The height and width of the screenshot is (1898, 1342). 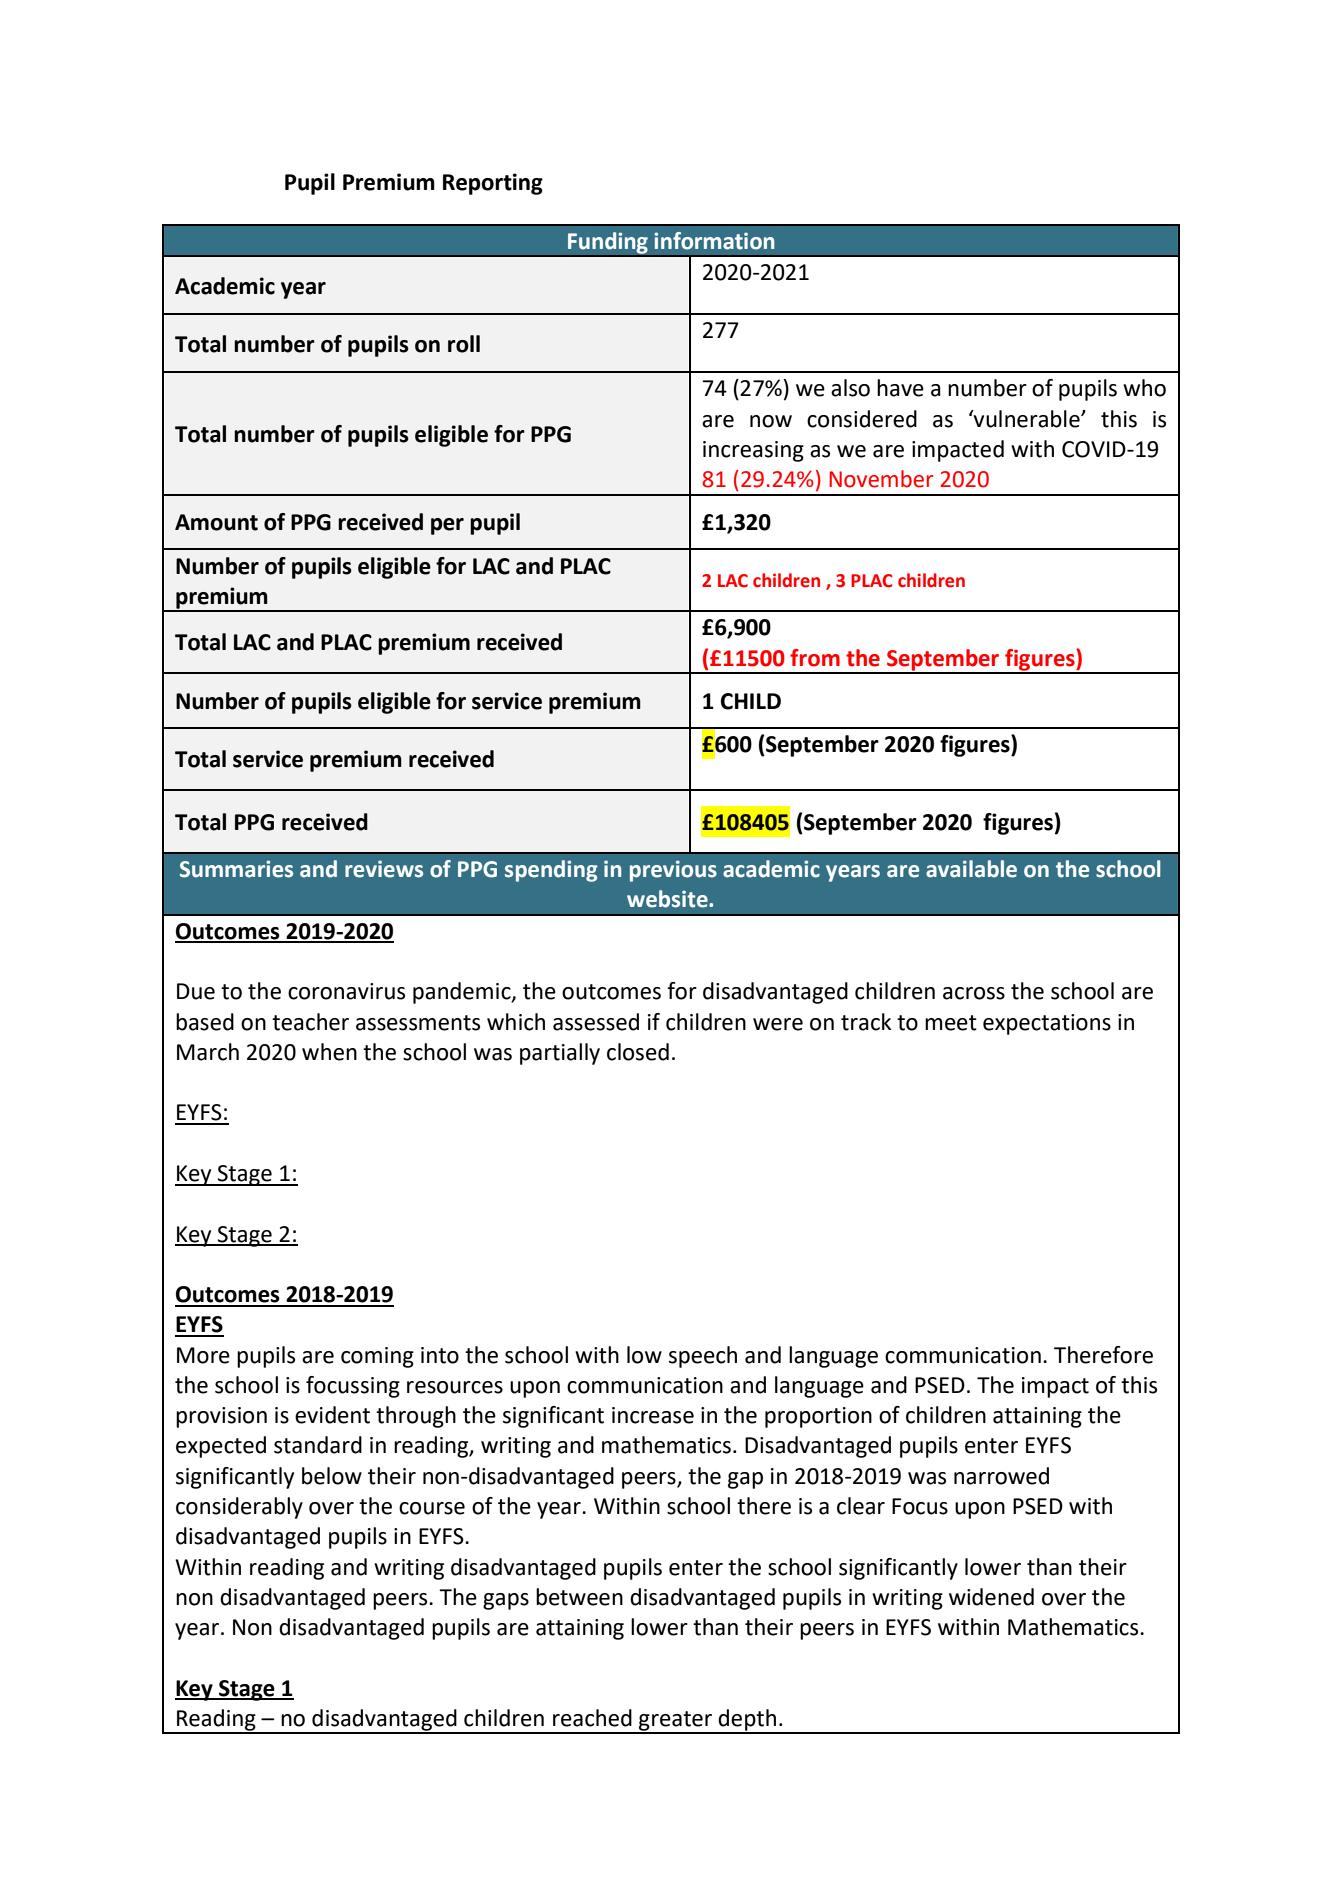 I want to click on Reporting, so click(x=493, y=184).
